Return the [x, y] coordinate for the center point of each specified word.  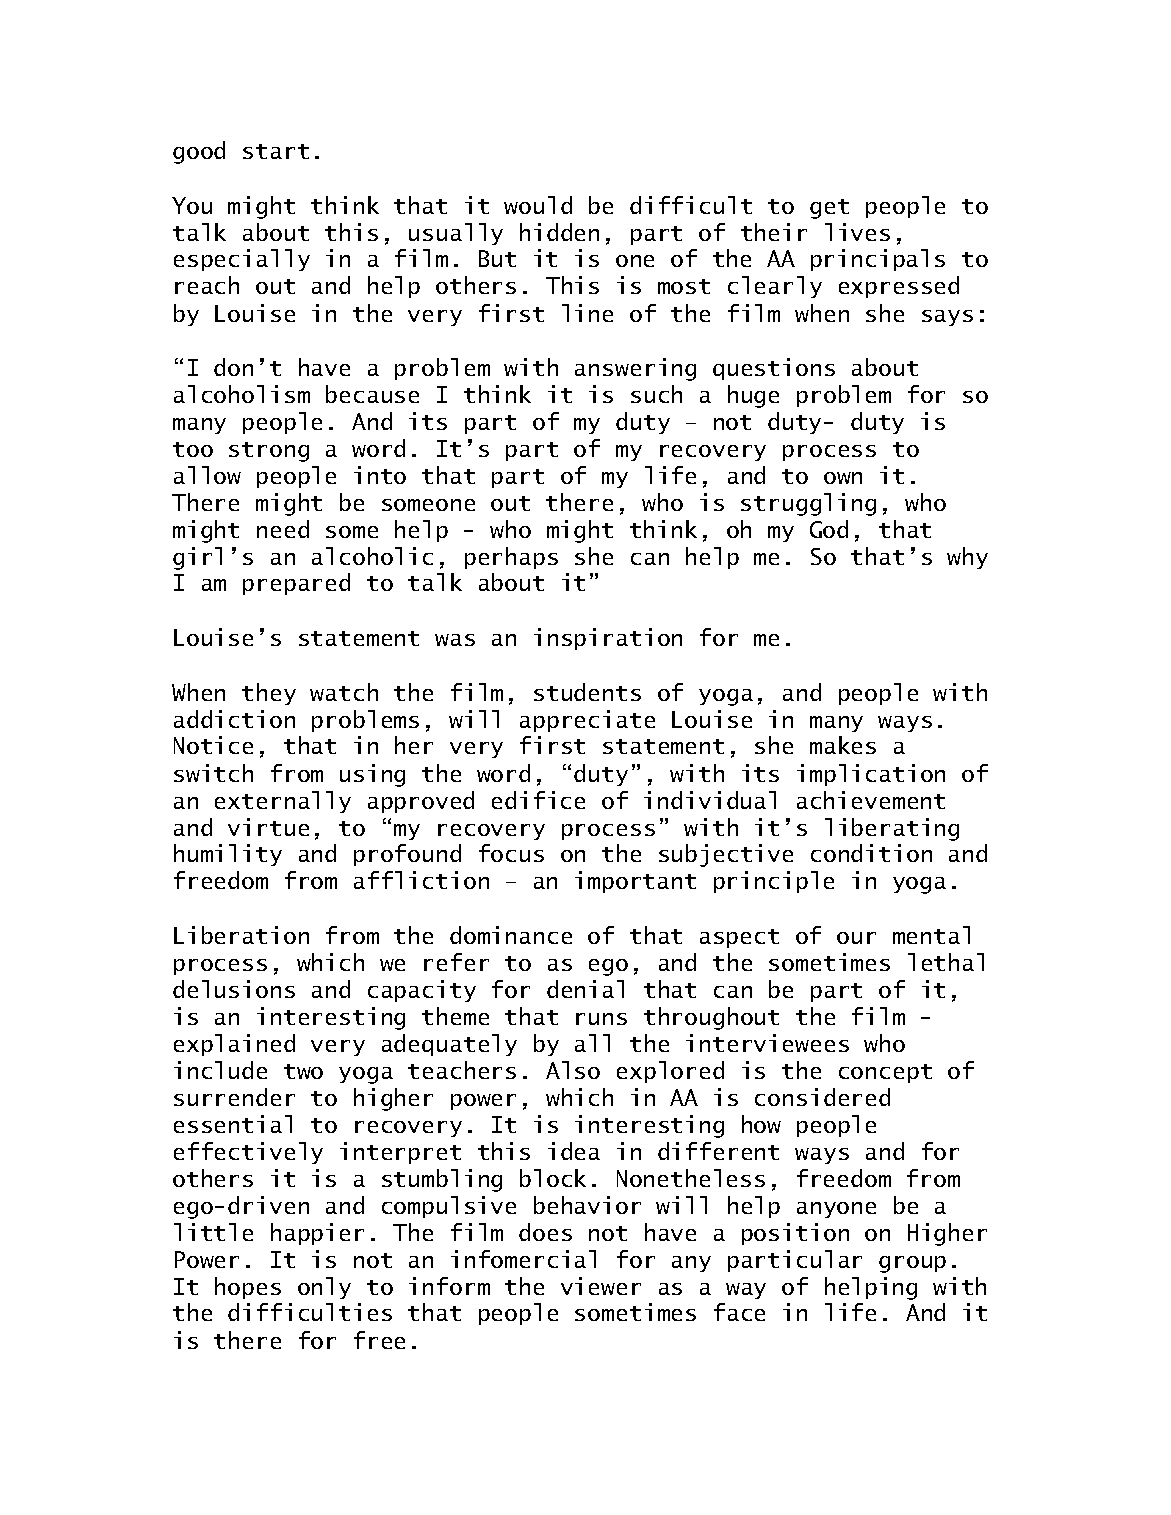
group [912, 1264]
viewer [601, 1286]
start [276, 151]
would [538, 205]
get [829, 209]
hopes [248, 1288]
